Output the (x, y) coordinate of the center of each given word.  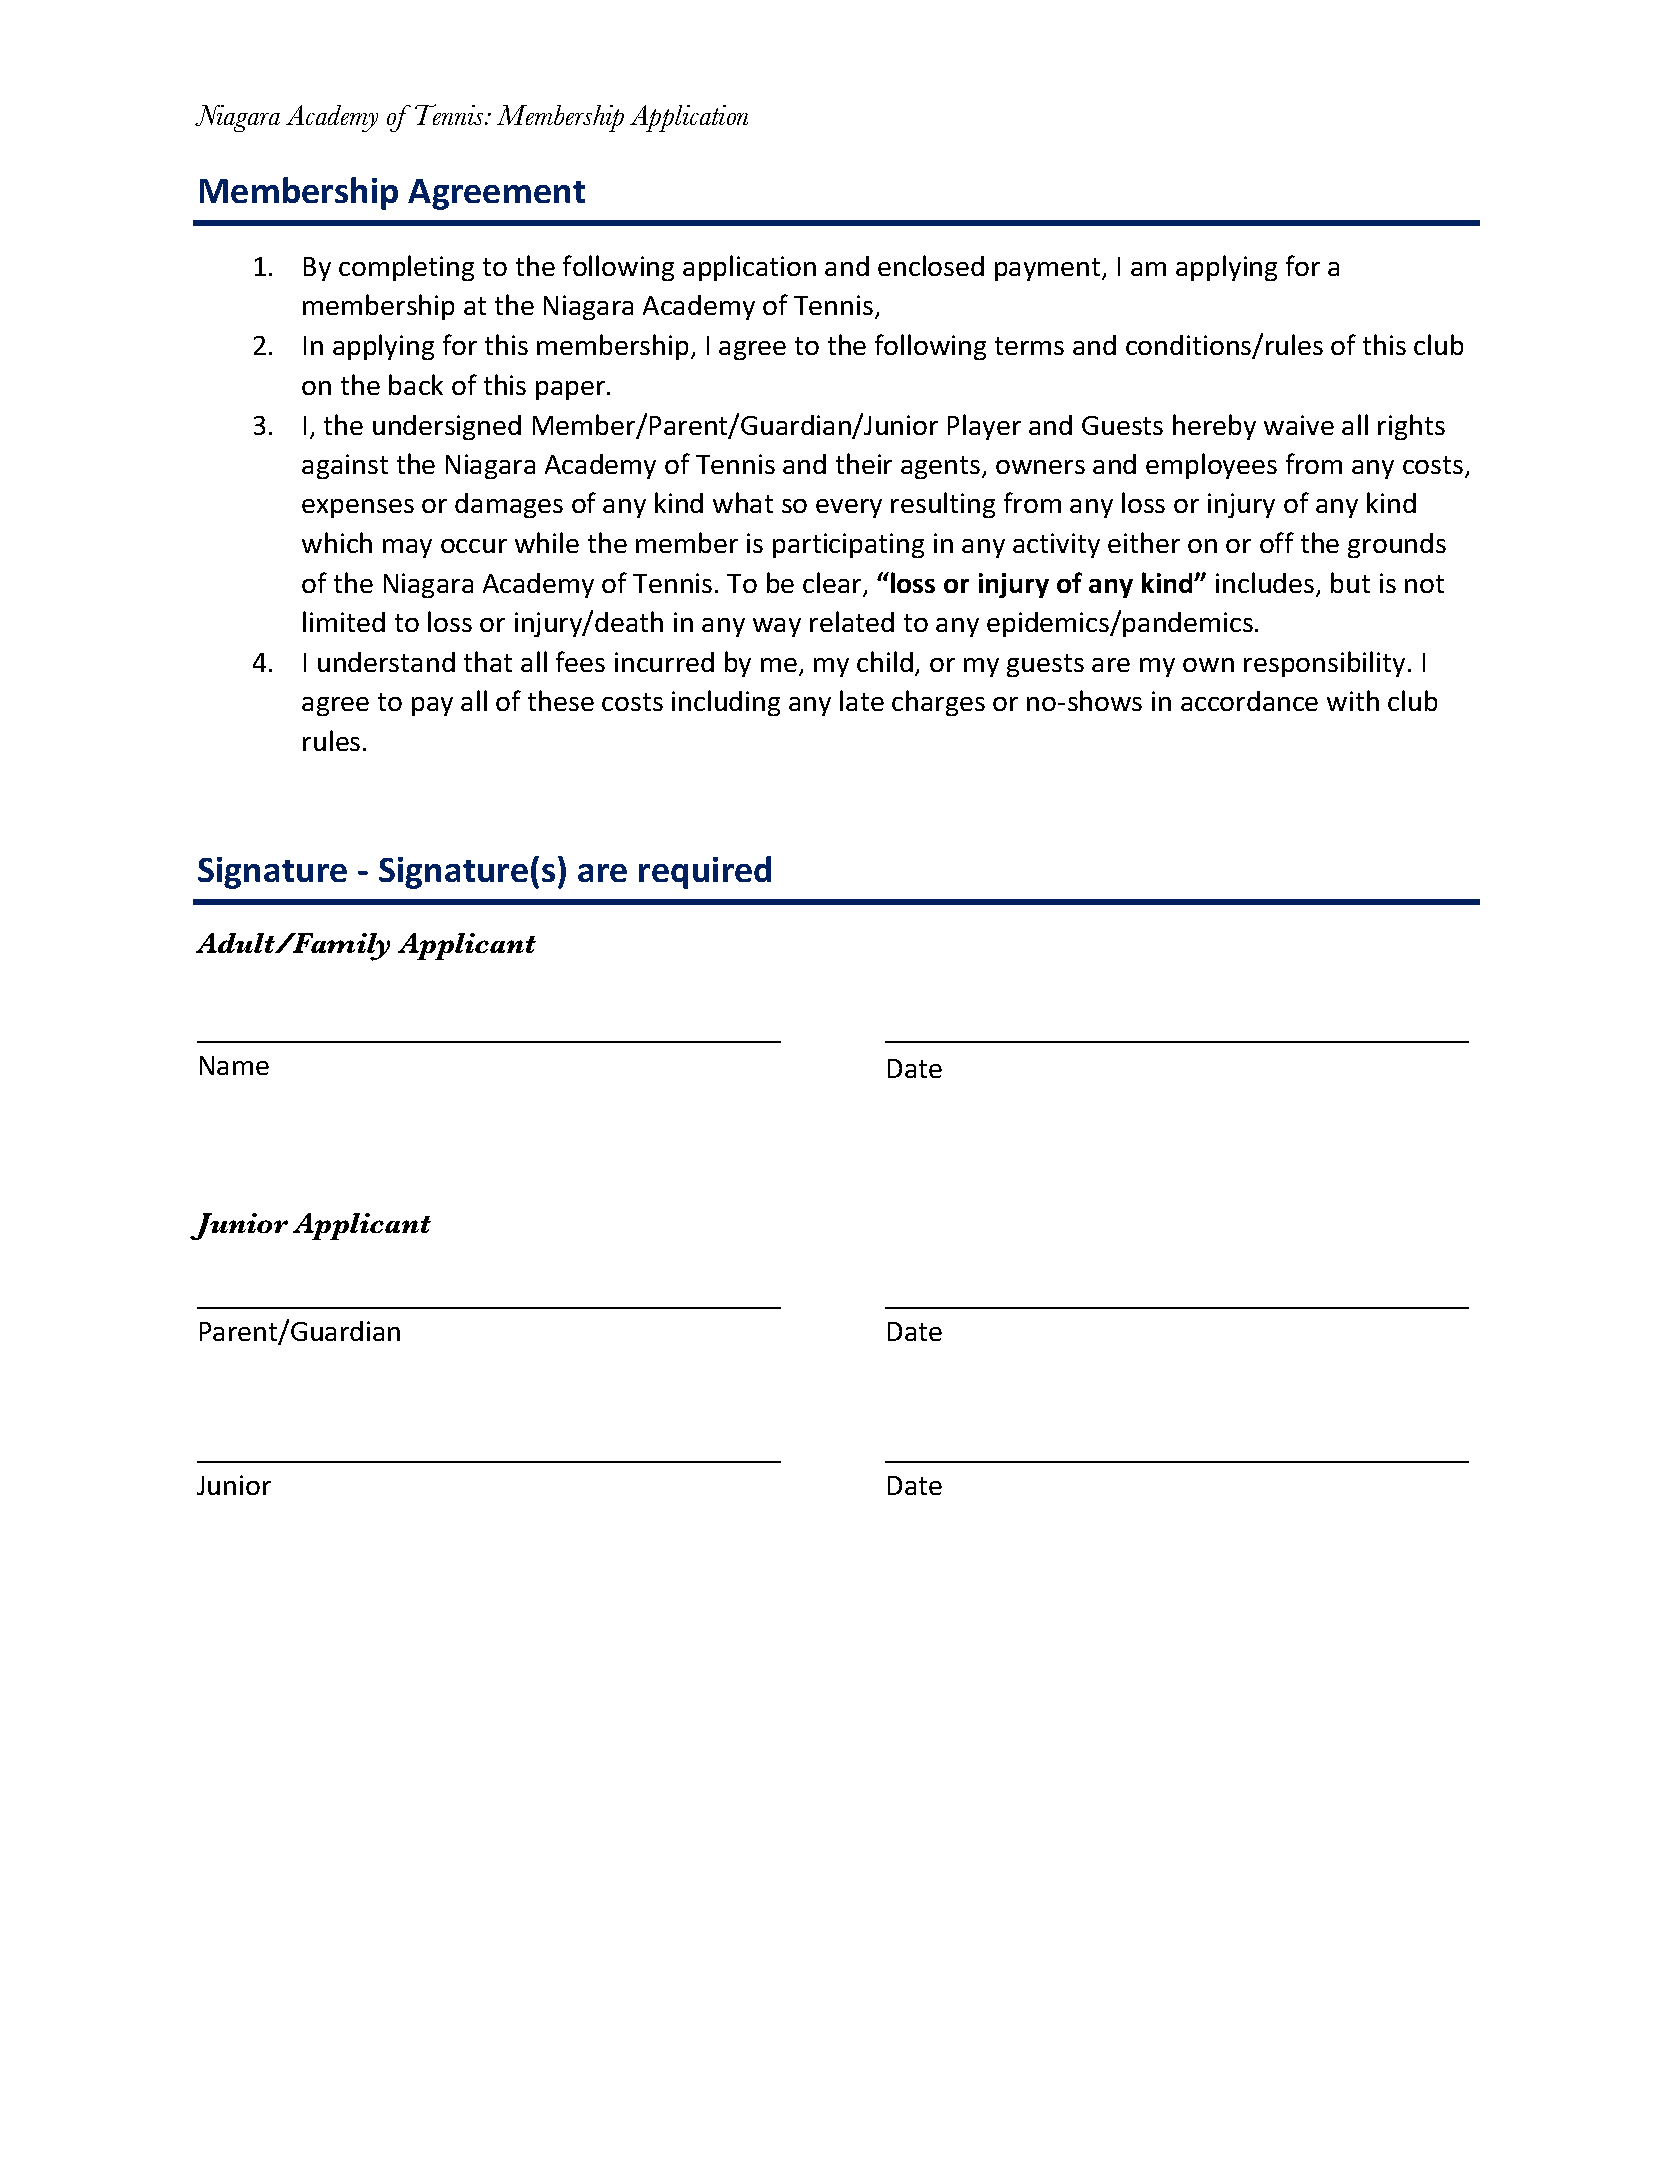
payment (1049, 269)
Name (234, 1065)
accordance (1249, 701)
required (705, 872)
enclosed (931, 265)
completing (406, 268)
